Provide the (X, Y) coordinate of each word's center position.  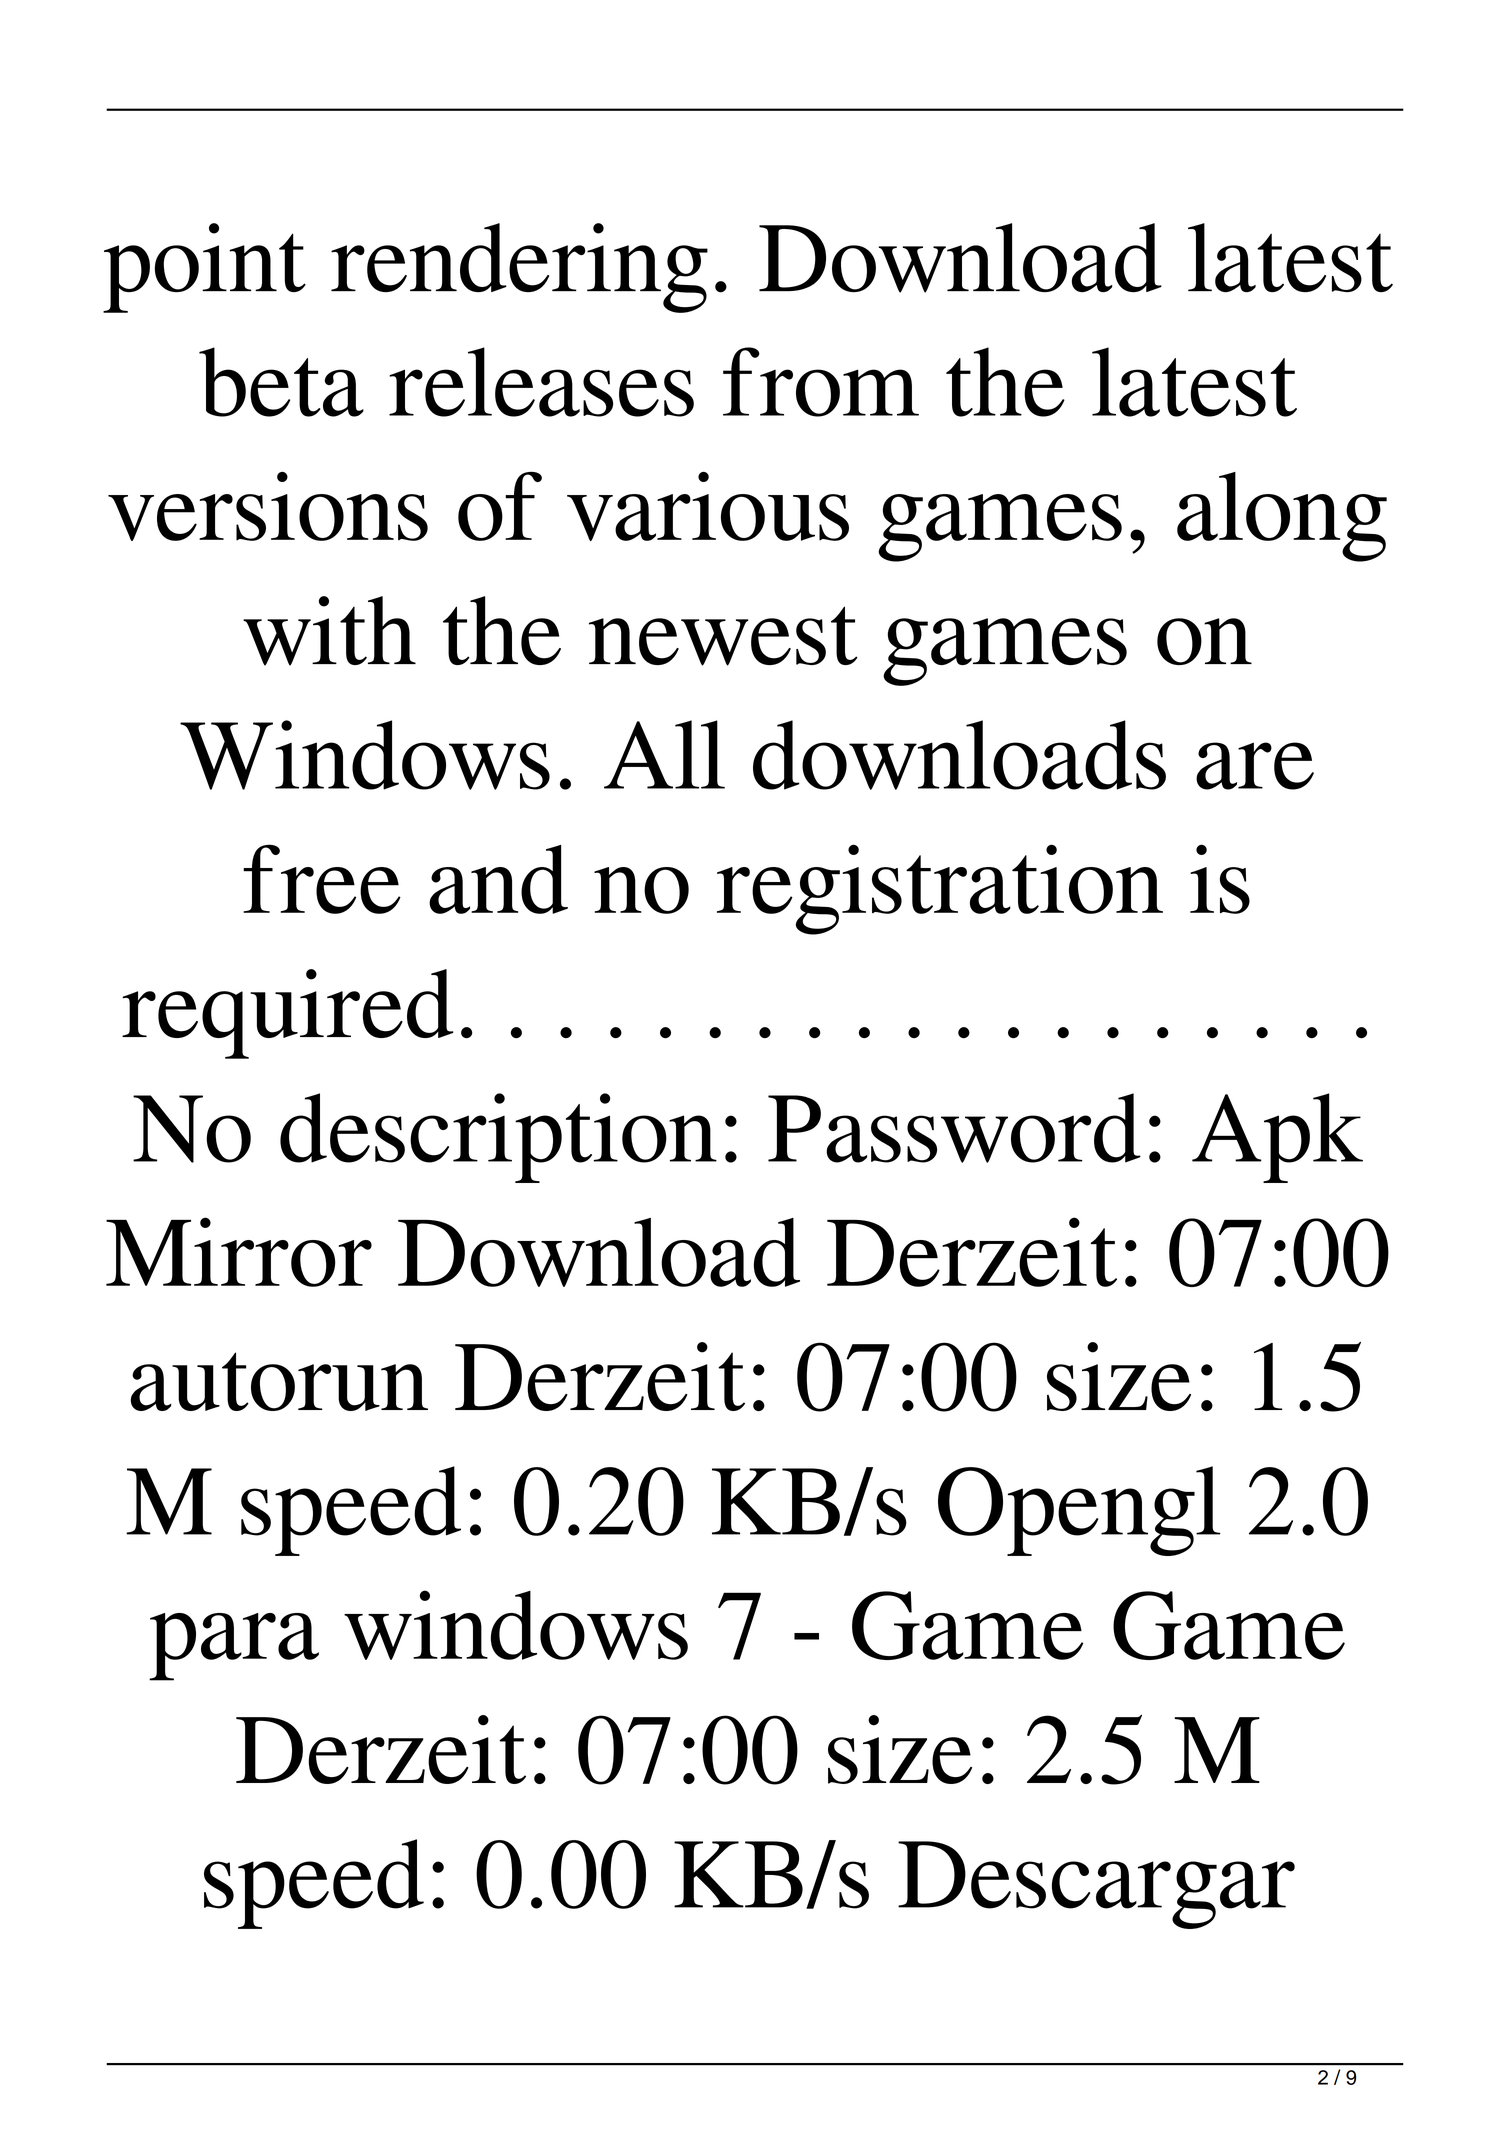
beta (281, 382)
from (821, 382)
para (234, 1647)
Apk (1277, 1138)
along (1282, 517)
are (1255, 766)
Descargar (1096, 1885)
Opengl (1079, 1511)
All (664, 754)
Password (954, 1128)
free (322, 879)
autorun (279, 1381)
